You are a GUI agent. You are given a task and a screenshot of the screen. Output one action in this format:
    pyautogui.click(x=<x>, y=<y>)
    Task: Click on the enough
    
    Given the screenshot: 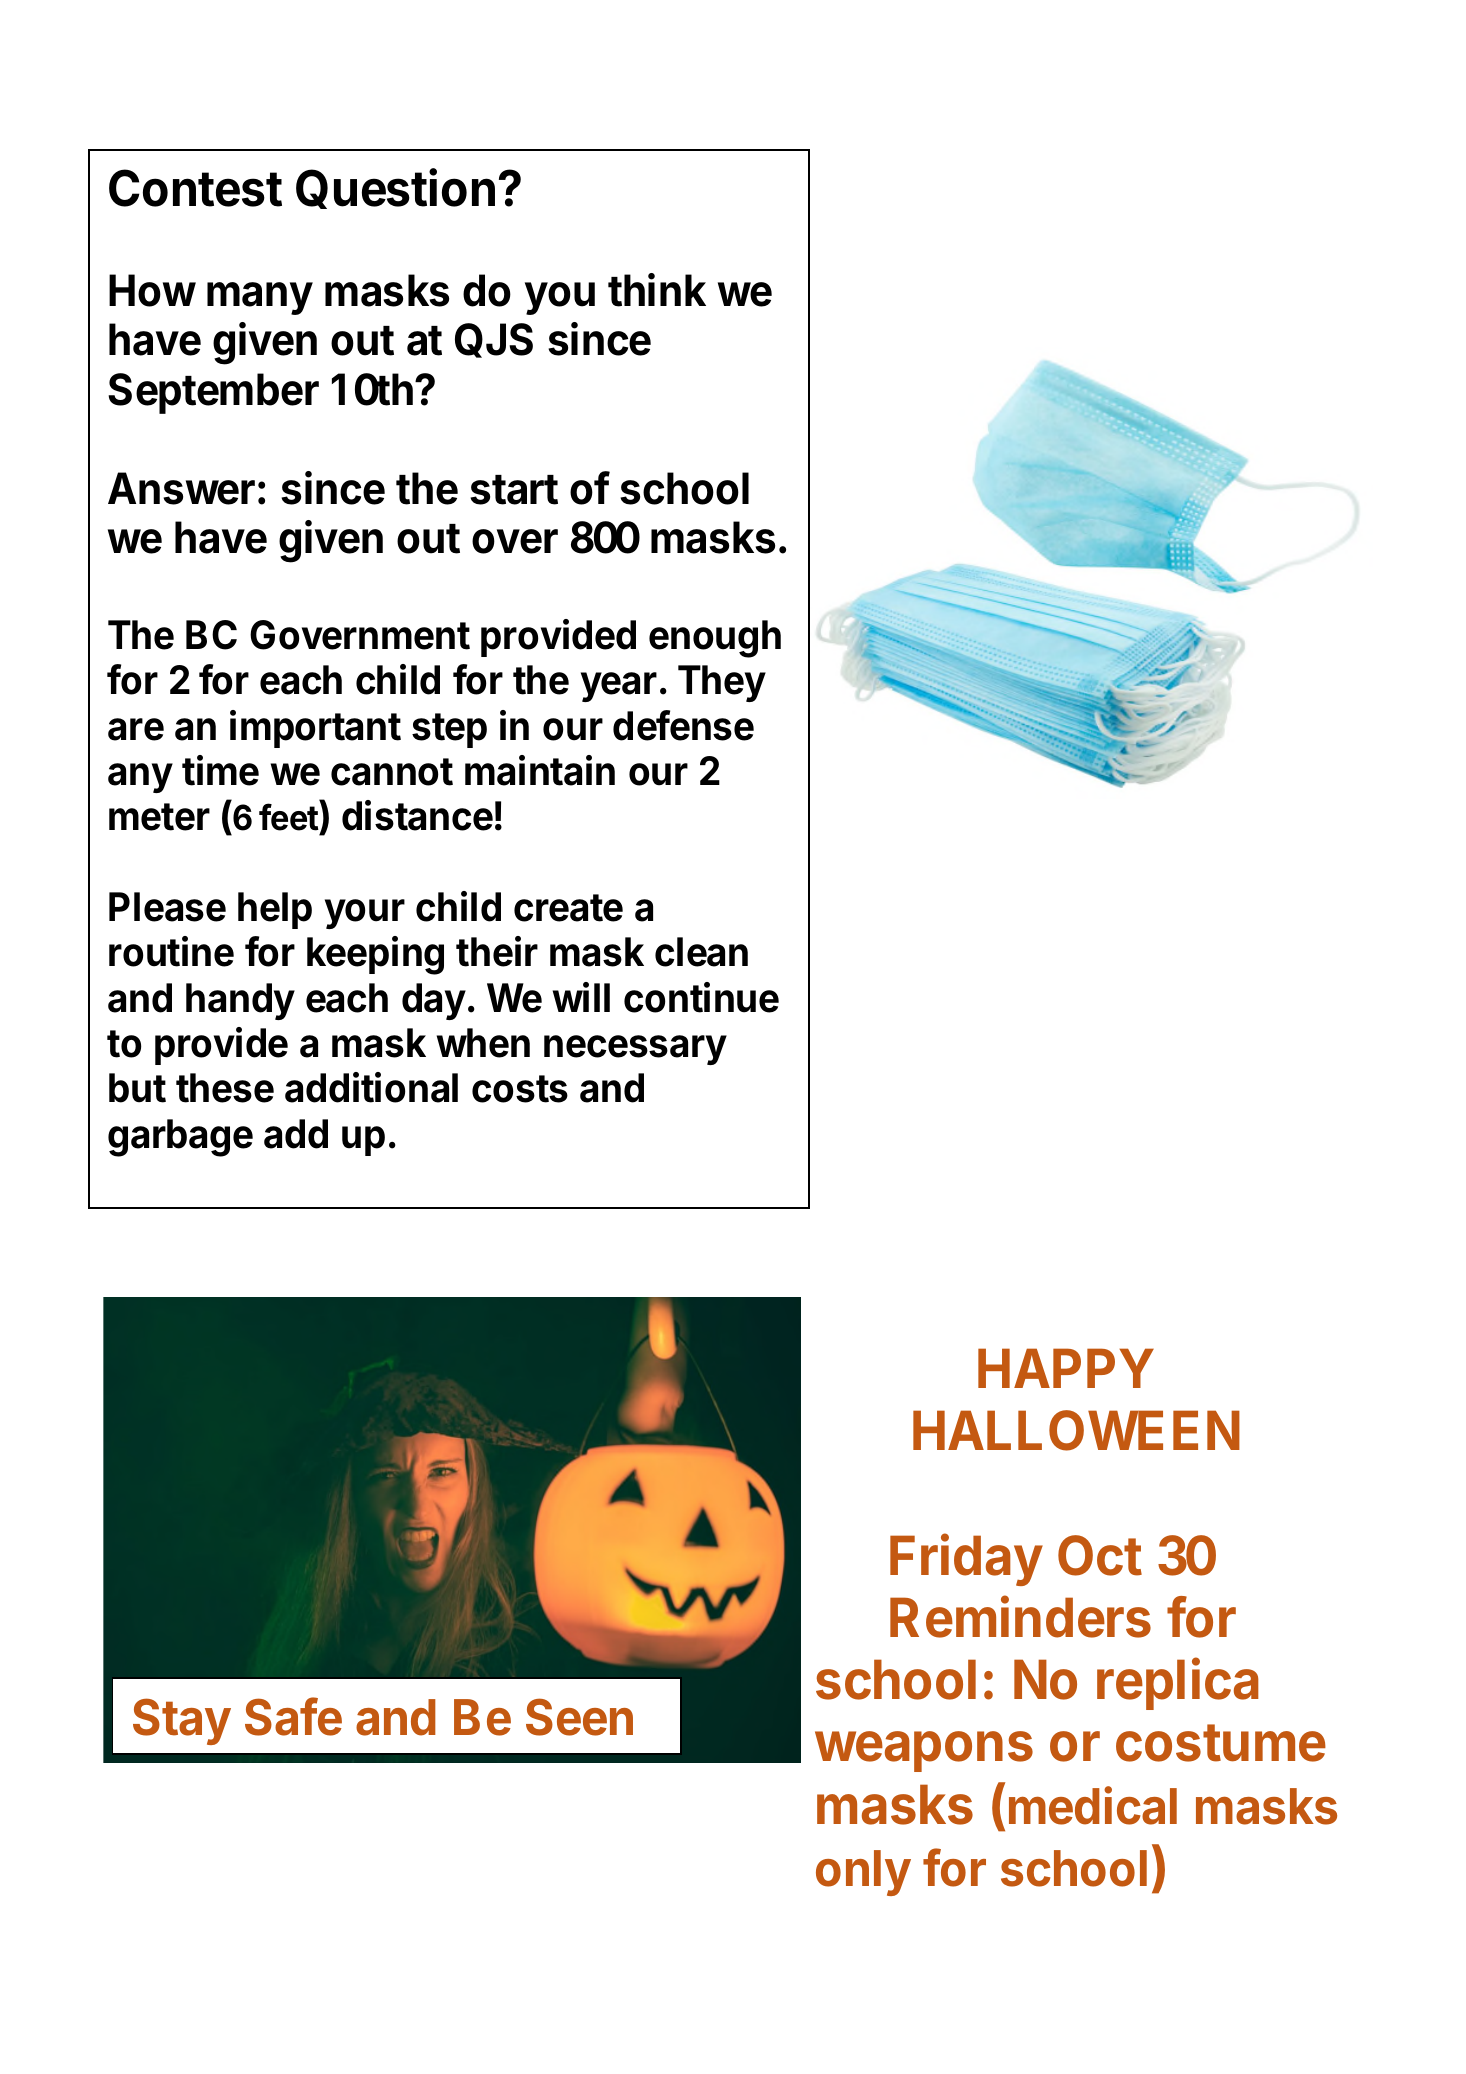 What is the action you would take?
    pyautogui.click(x=715, y=639)
